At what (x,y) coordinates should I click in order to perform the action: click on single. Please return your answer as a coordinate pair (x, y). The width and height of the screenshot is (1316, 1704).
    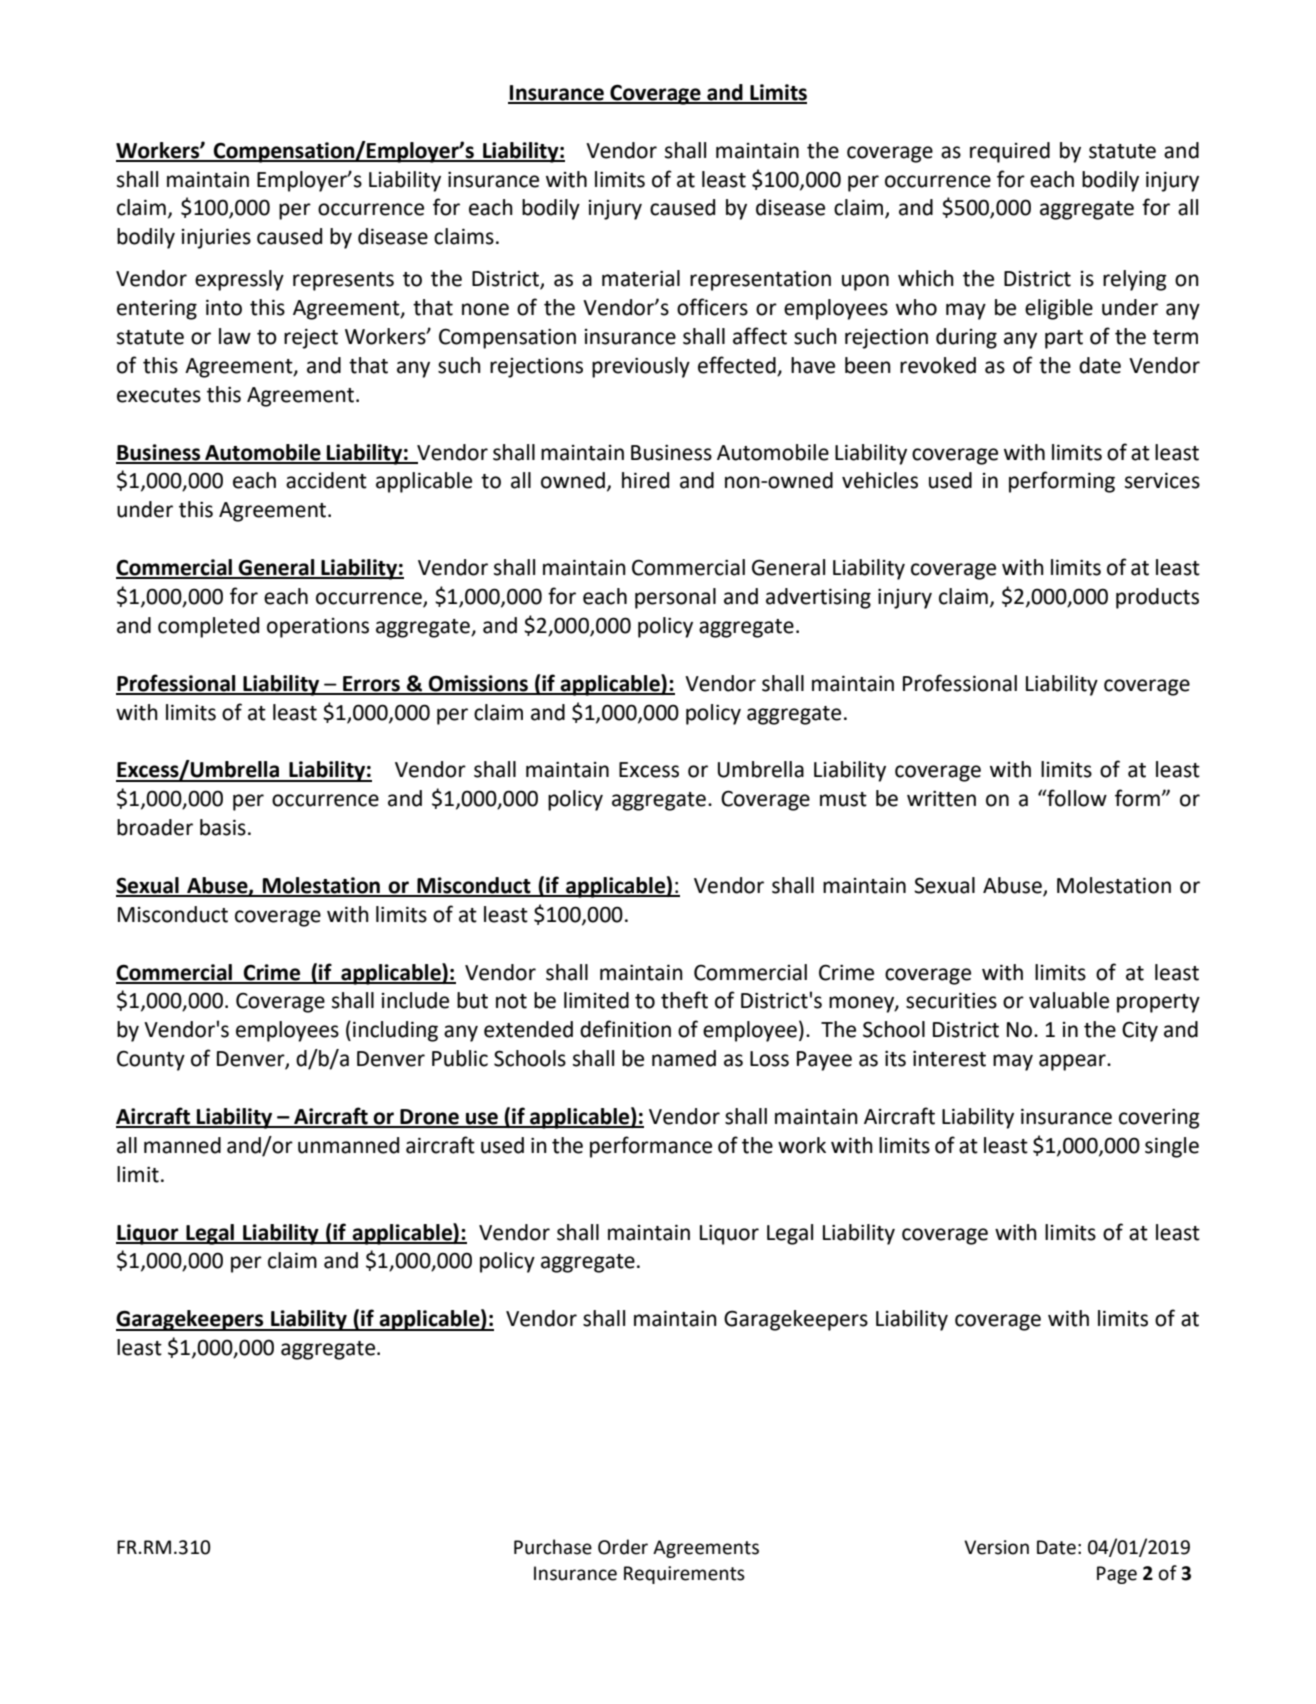
    Looking at the image, I should click on (1172, 1147).
